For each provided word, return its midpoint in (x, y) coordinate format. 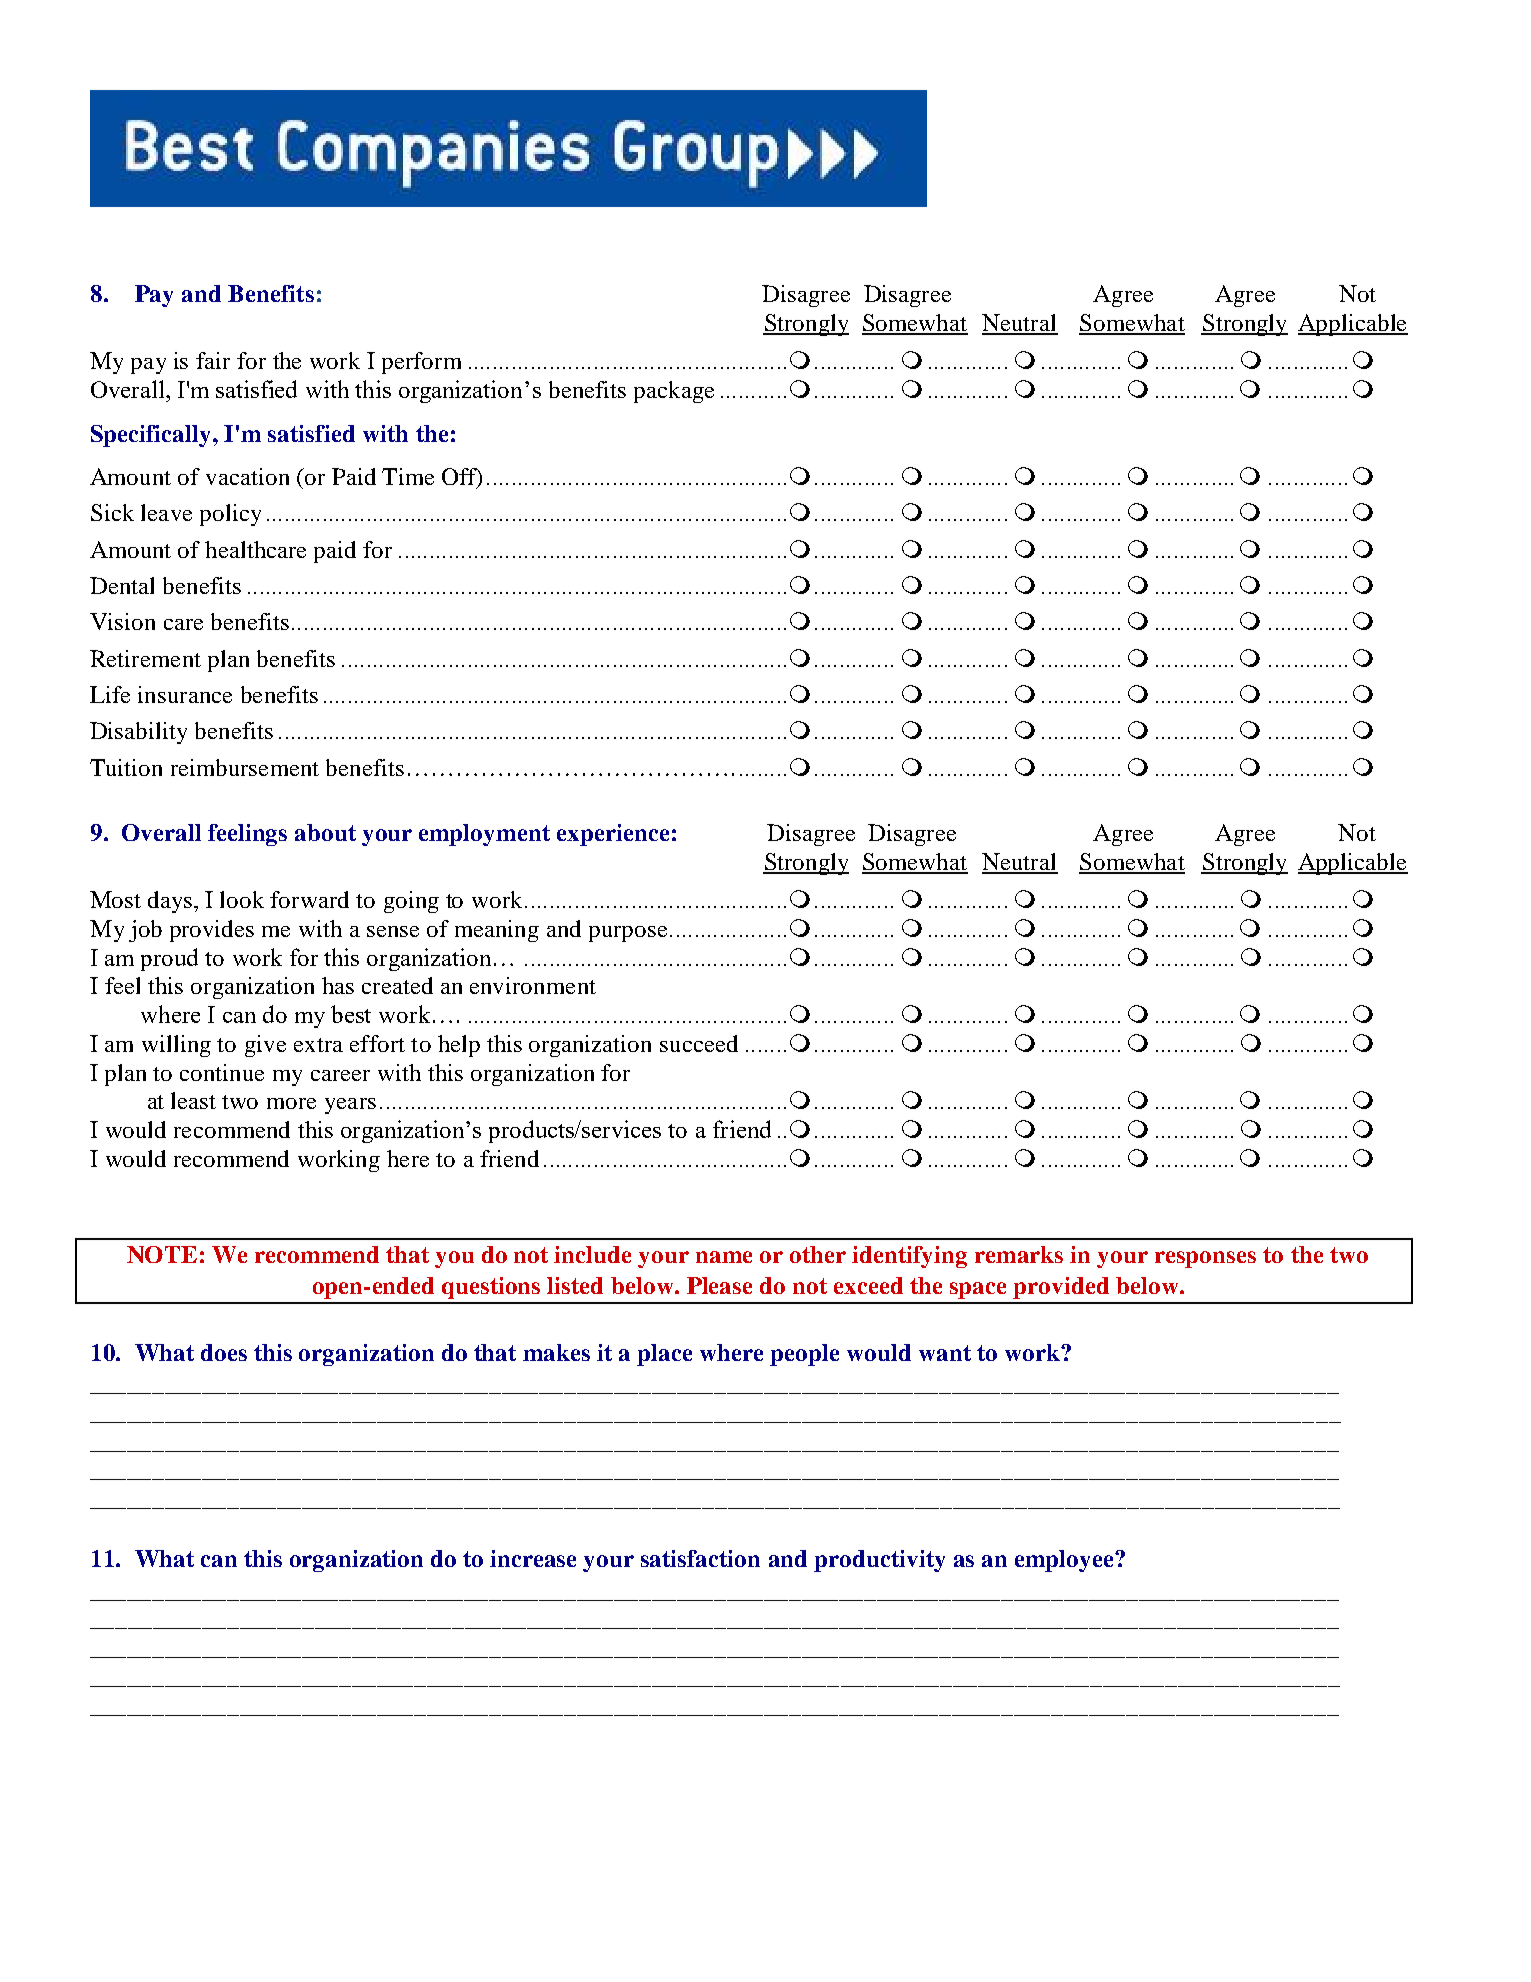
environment (533, 985)
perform (421, 363)
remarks (1019, 1254)
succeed (699, 1043)
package (674, 392)
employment (484, 835)
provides (212, 931)
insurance (185, 694)
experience (613, 835)
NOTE (162, 1254)
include (592, 1254)
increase (533, 1558)
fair (213, 360)
